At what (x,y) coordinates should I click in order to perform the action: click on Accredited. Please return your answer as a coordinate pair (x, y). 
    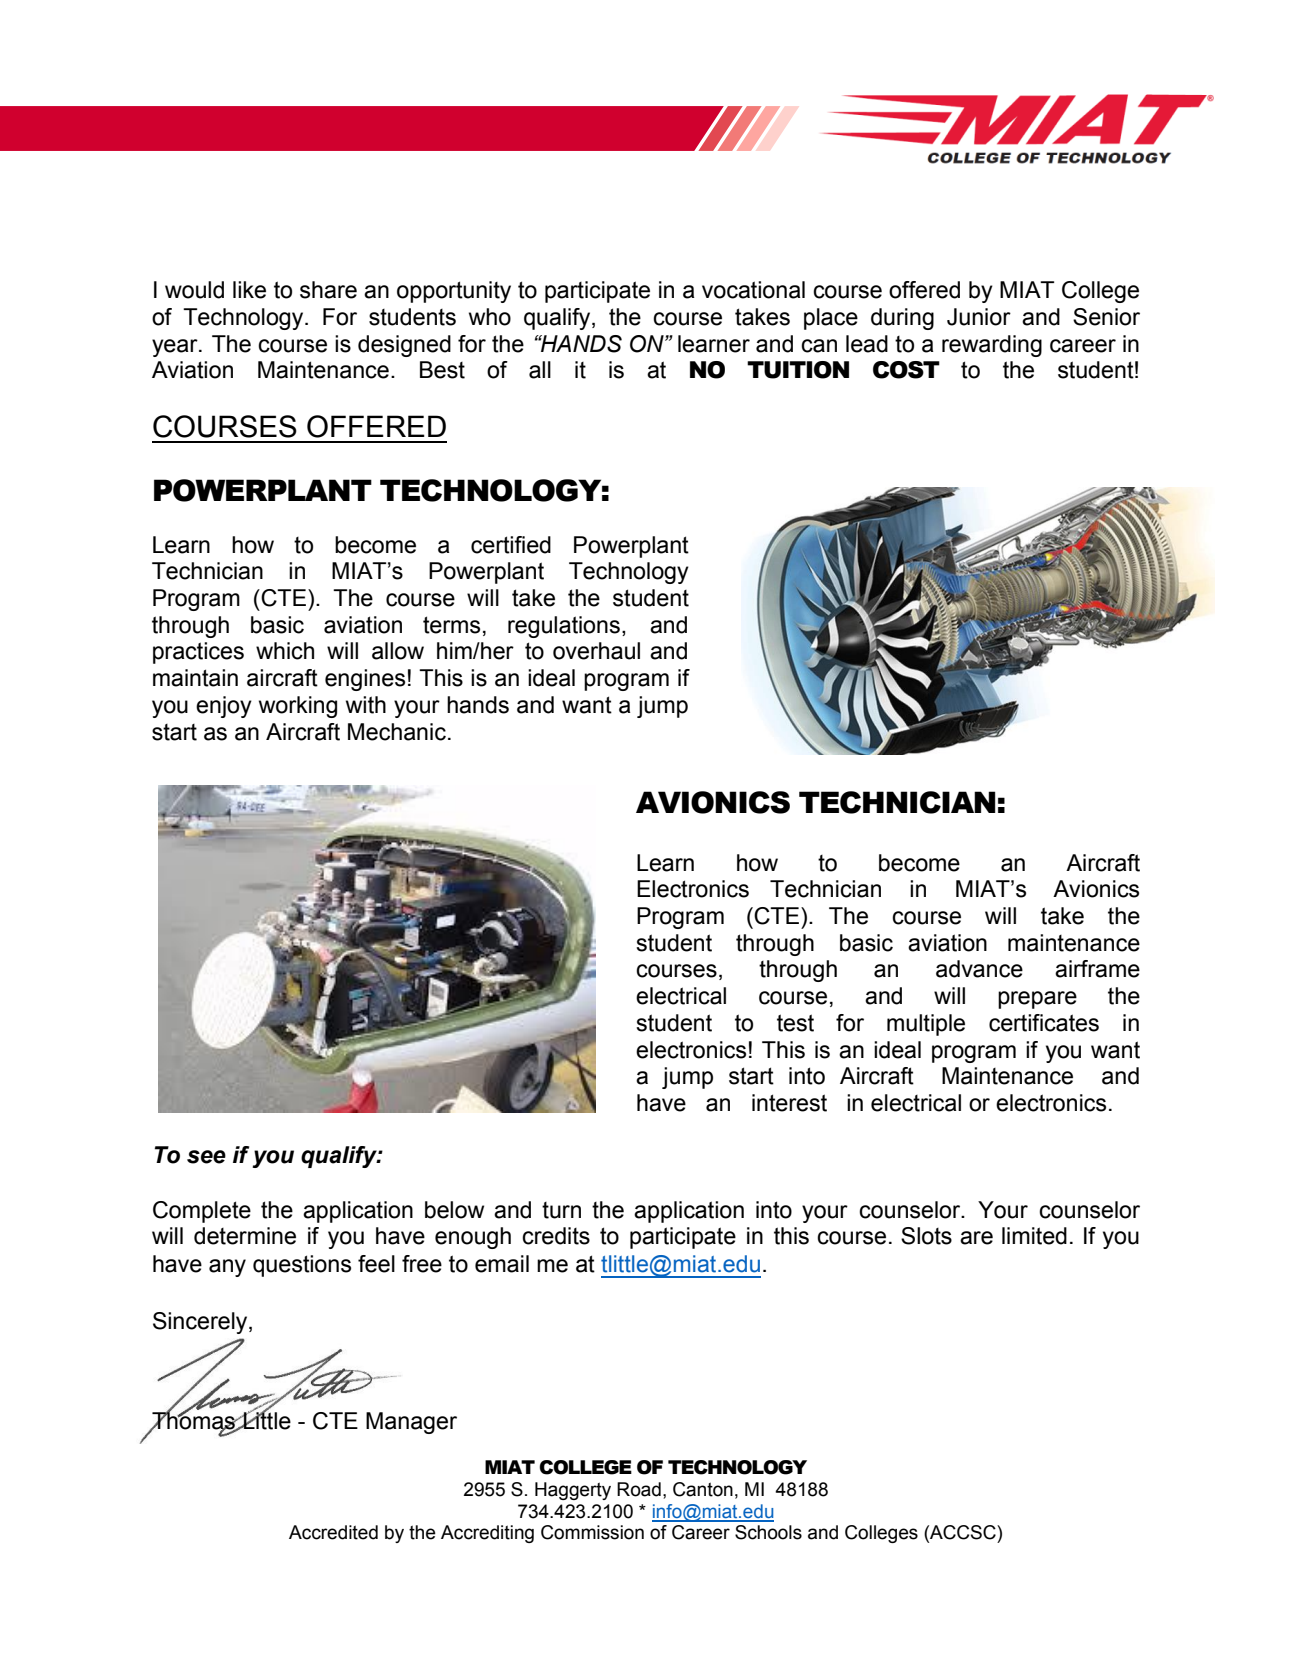
    Looking at the image, I should click on (333, 1532).
